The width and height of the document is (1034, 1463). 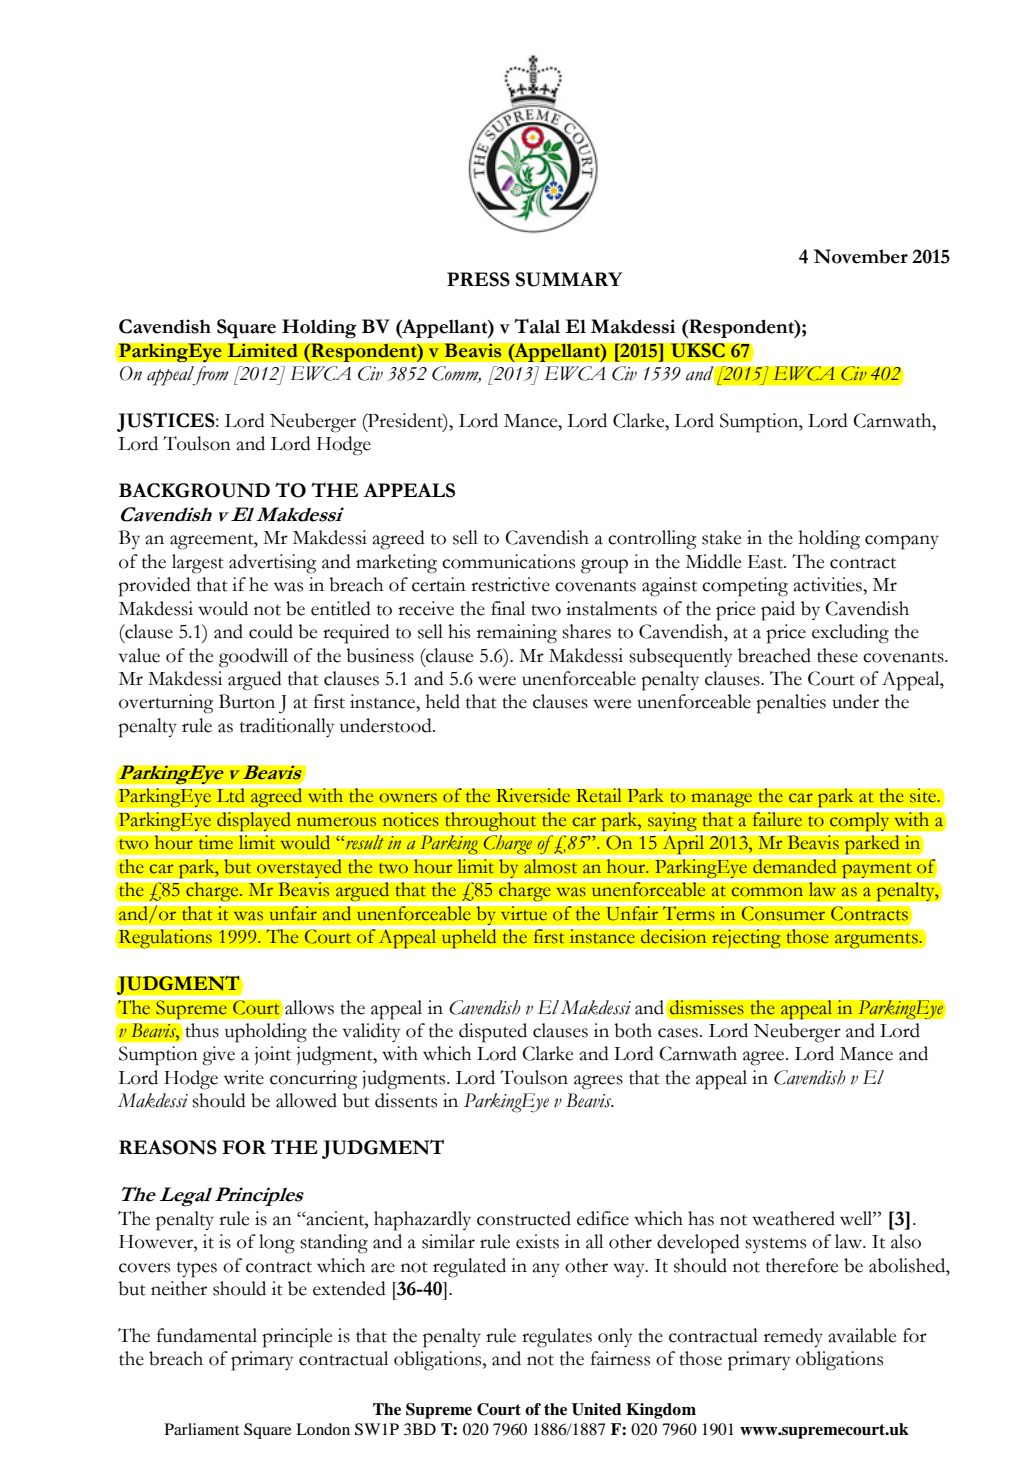 What do you see at coordinates (517, 634) in the document?
I see `remaining` at bounding box center [517, 634].
